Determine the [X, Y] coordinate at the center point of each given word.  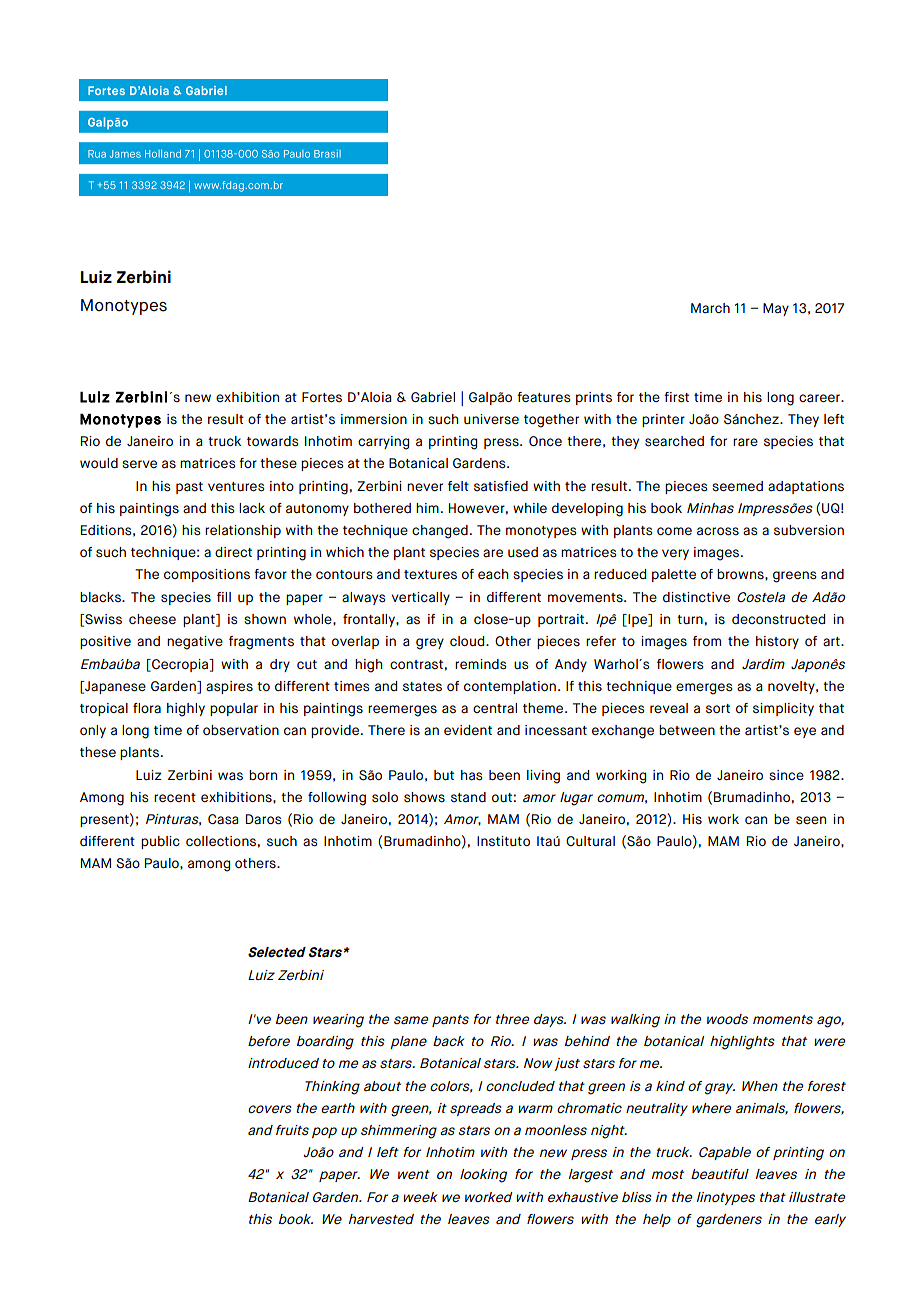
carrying [383, 443]
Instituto [503, 841]
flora [147, 708]
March [710, 308]
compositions [207, 575]
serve [139, 464]
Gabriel [433, 397]
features [544, 397]
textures [430, 574]
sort [718, 708]
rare [745, 442]
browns [741, 574]
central [495, 708]
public [160, 842]
